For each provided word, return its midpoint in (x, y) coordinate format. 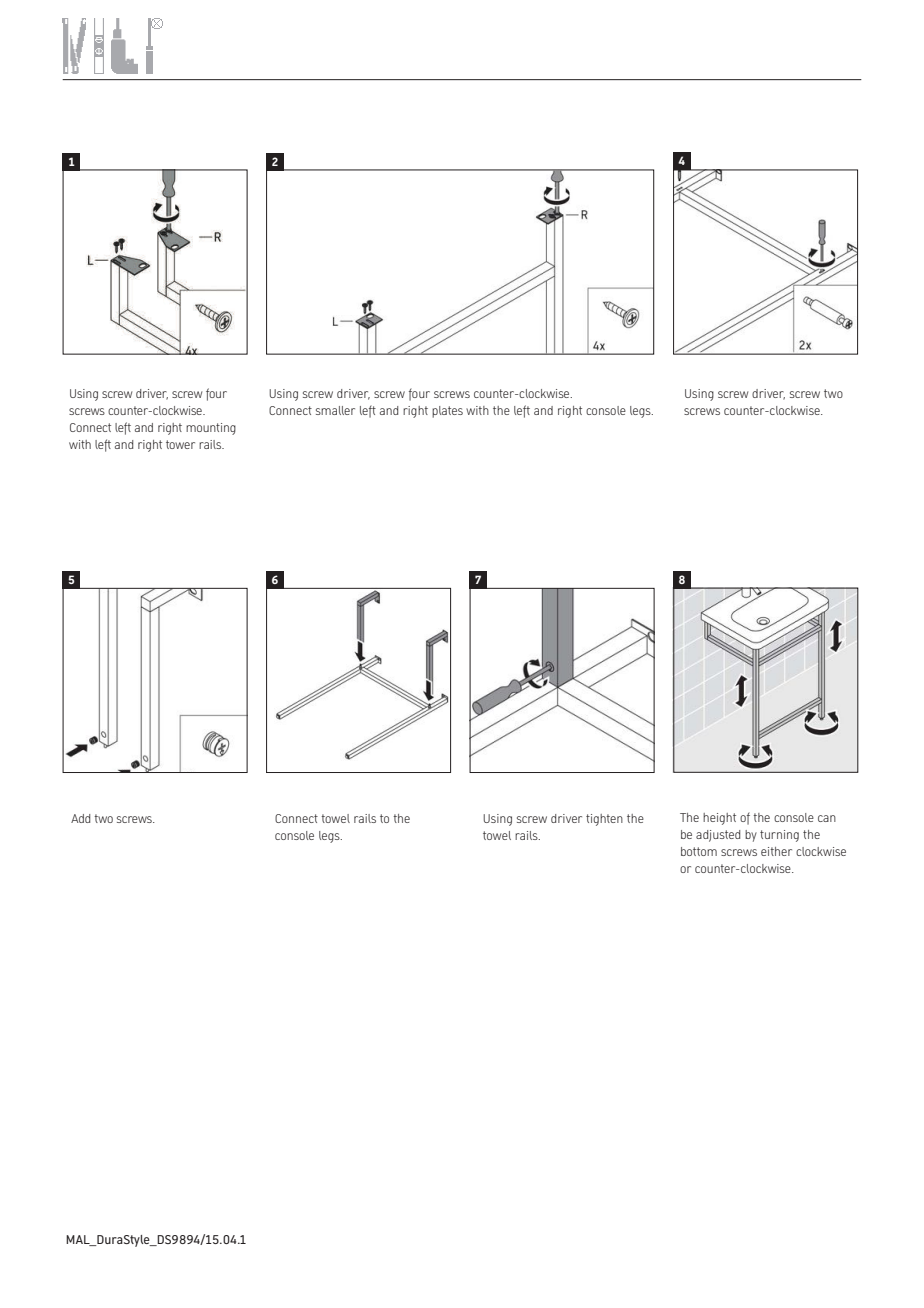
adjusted (718, 836)
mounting (211, 429)
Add (80, 818)
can (827, 818)
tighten (604, 820)
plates (447, 412)
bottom (699, 851)
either (776, 851)
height (719, 819)
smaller (335, 410)
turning (779, 836)
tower (180, 444)
